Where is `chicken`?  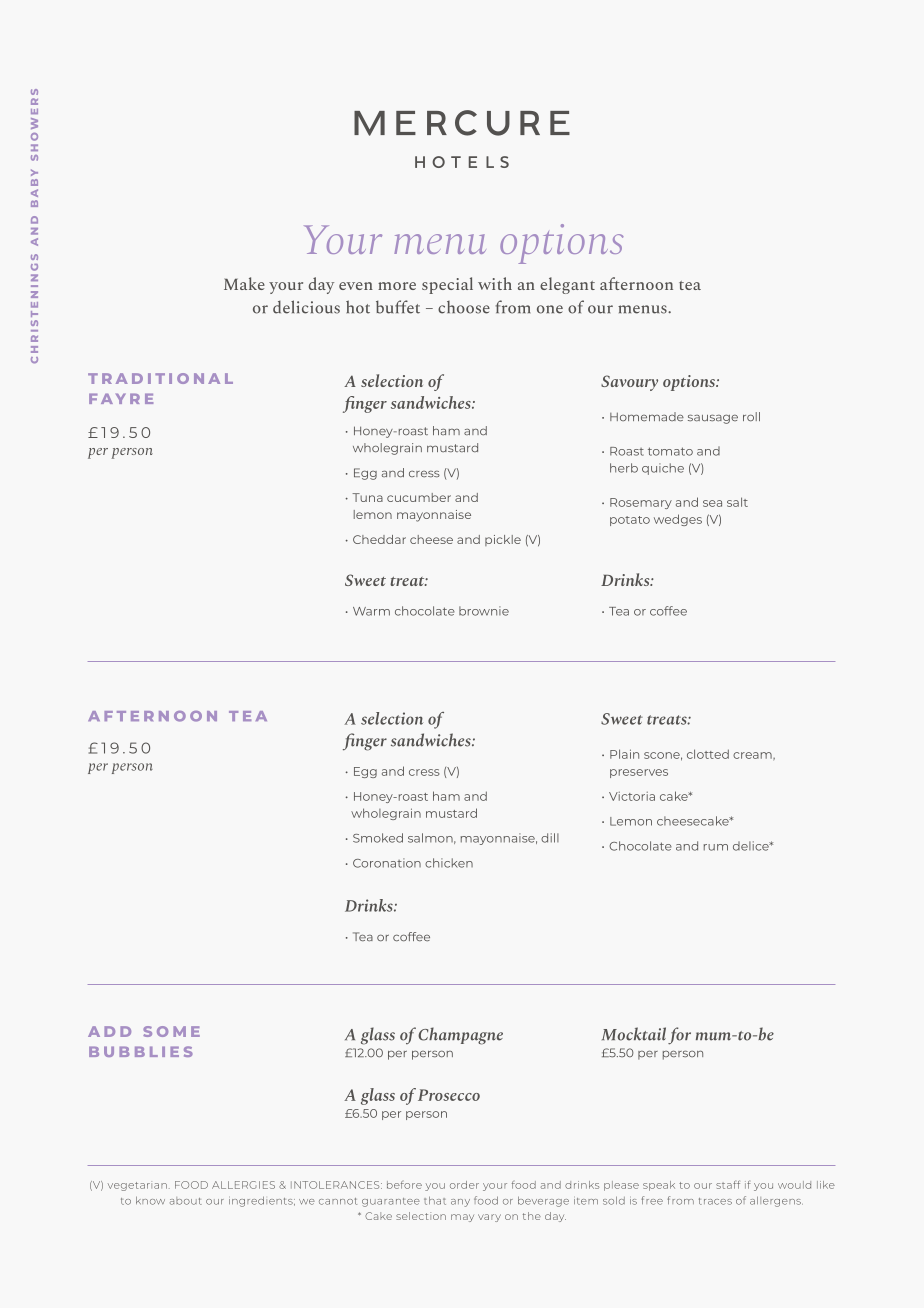
chicken is located at coordinates (449, 863).
